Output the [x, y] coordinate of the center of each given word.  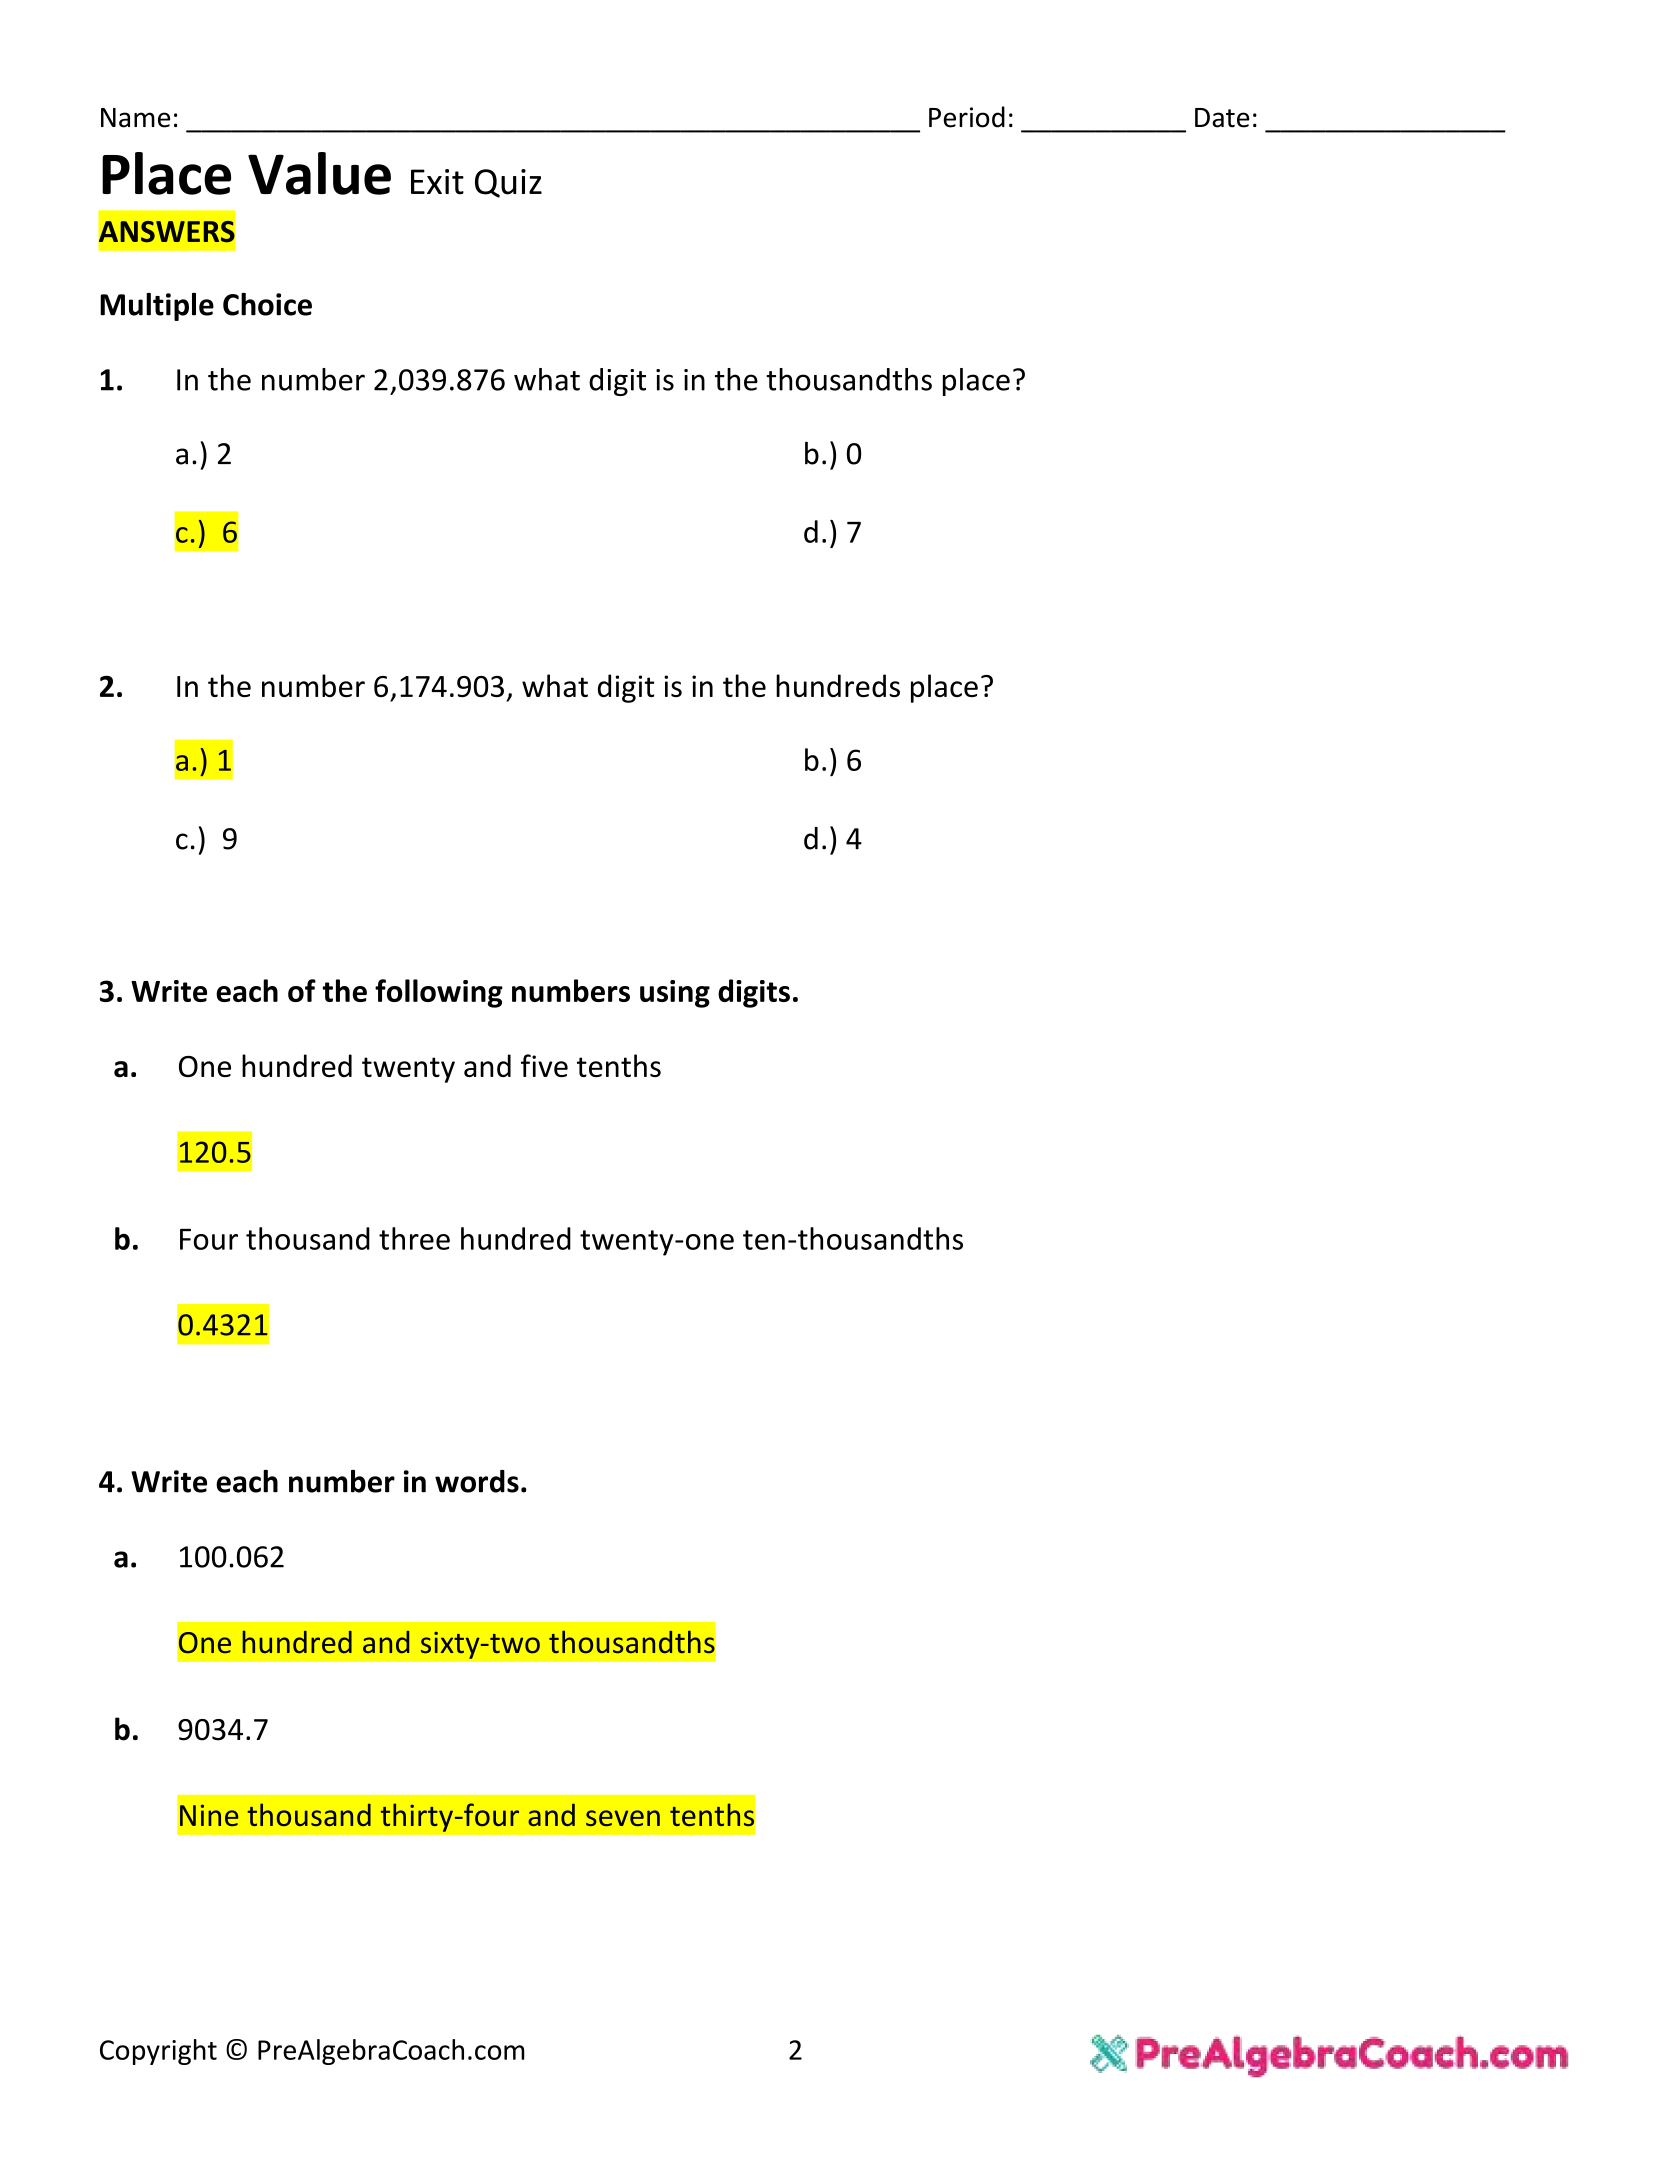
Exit [437, 182]
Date [1222, 118]
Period [967, 117]
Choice [267, 304]
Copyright [158, 2052]
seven [623, 1818]
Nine [209, 1815]
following [439, 993]
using [675, 994]
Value [319, 173]
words [477, 1481]
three [414, 1238]
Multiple [157, 307]
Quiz [508, 183]
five [544, 1065]
